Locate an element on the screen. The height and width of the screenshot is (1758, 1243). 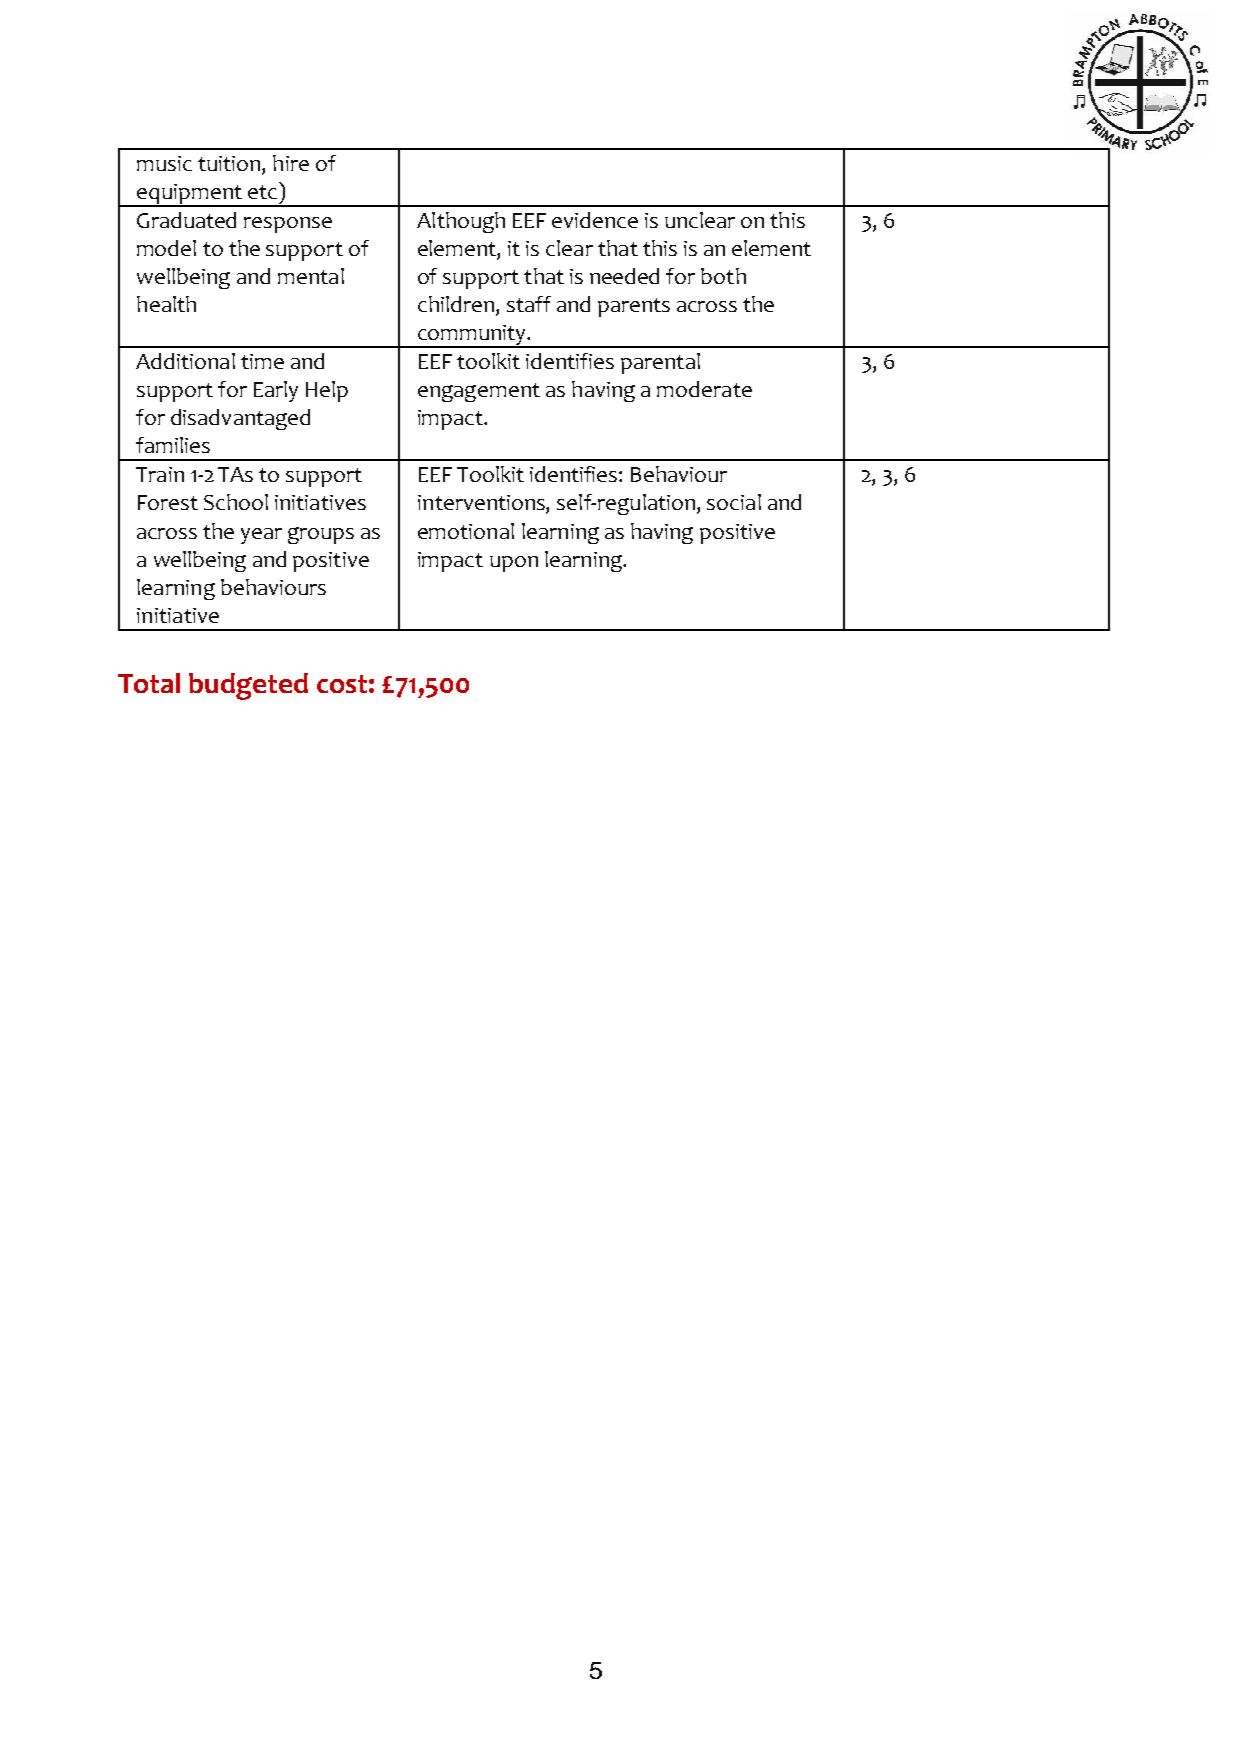
needed is located at coordinates (624, 276).
